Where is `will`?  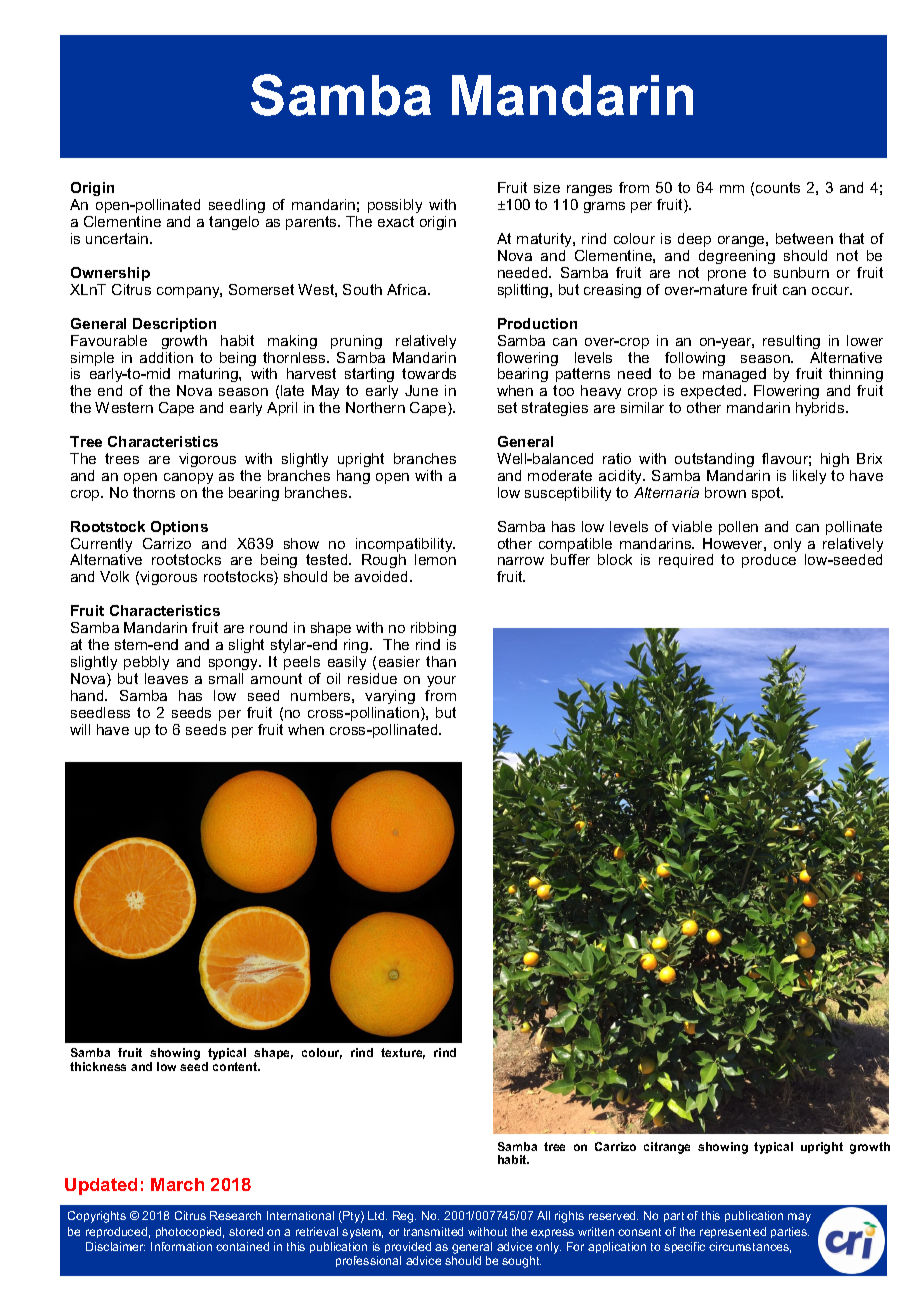 will is located at coordinates (80, 729).
